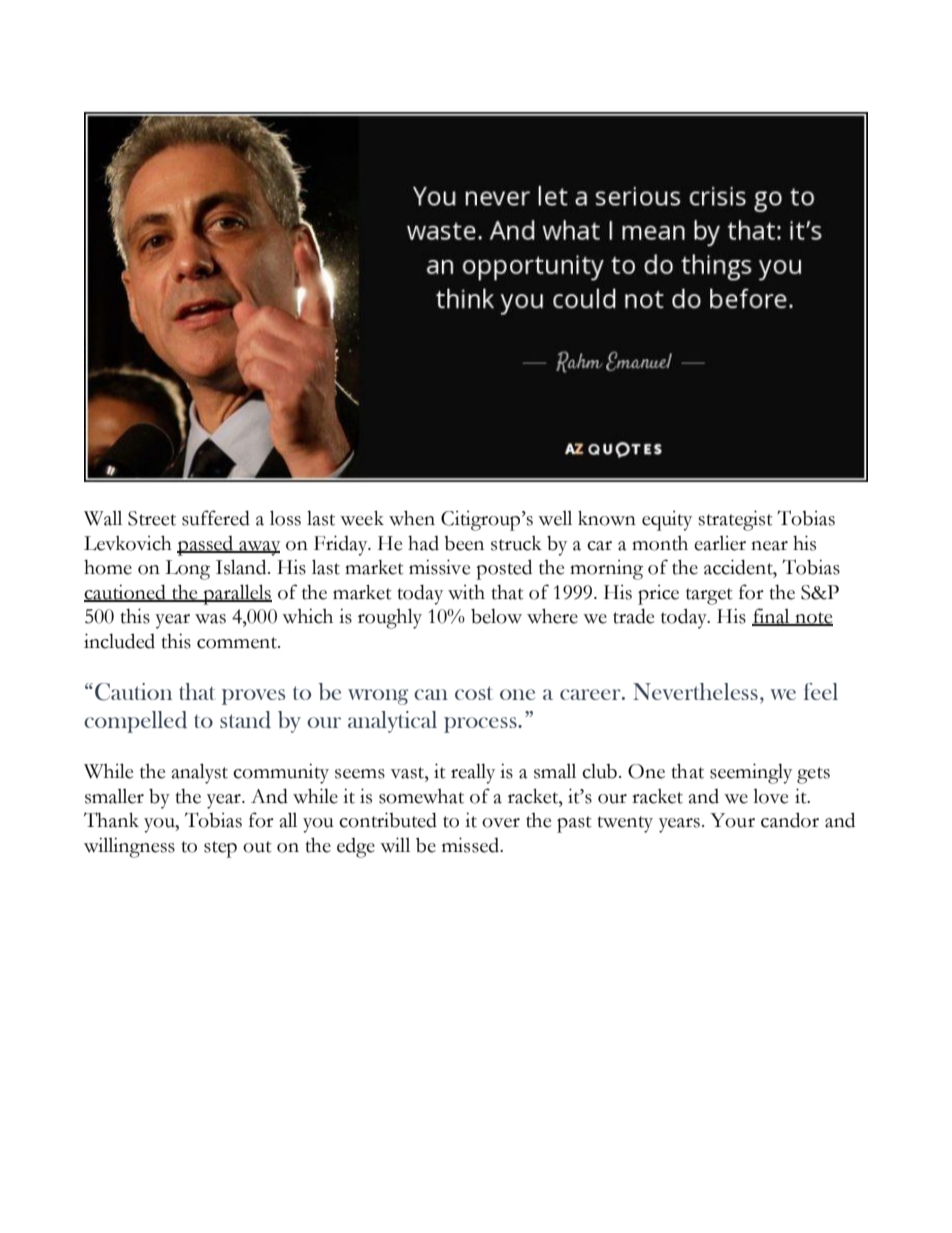  Describe the element at coordinates (220, 849) in the document. I see `step` at that location.
